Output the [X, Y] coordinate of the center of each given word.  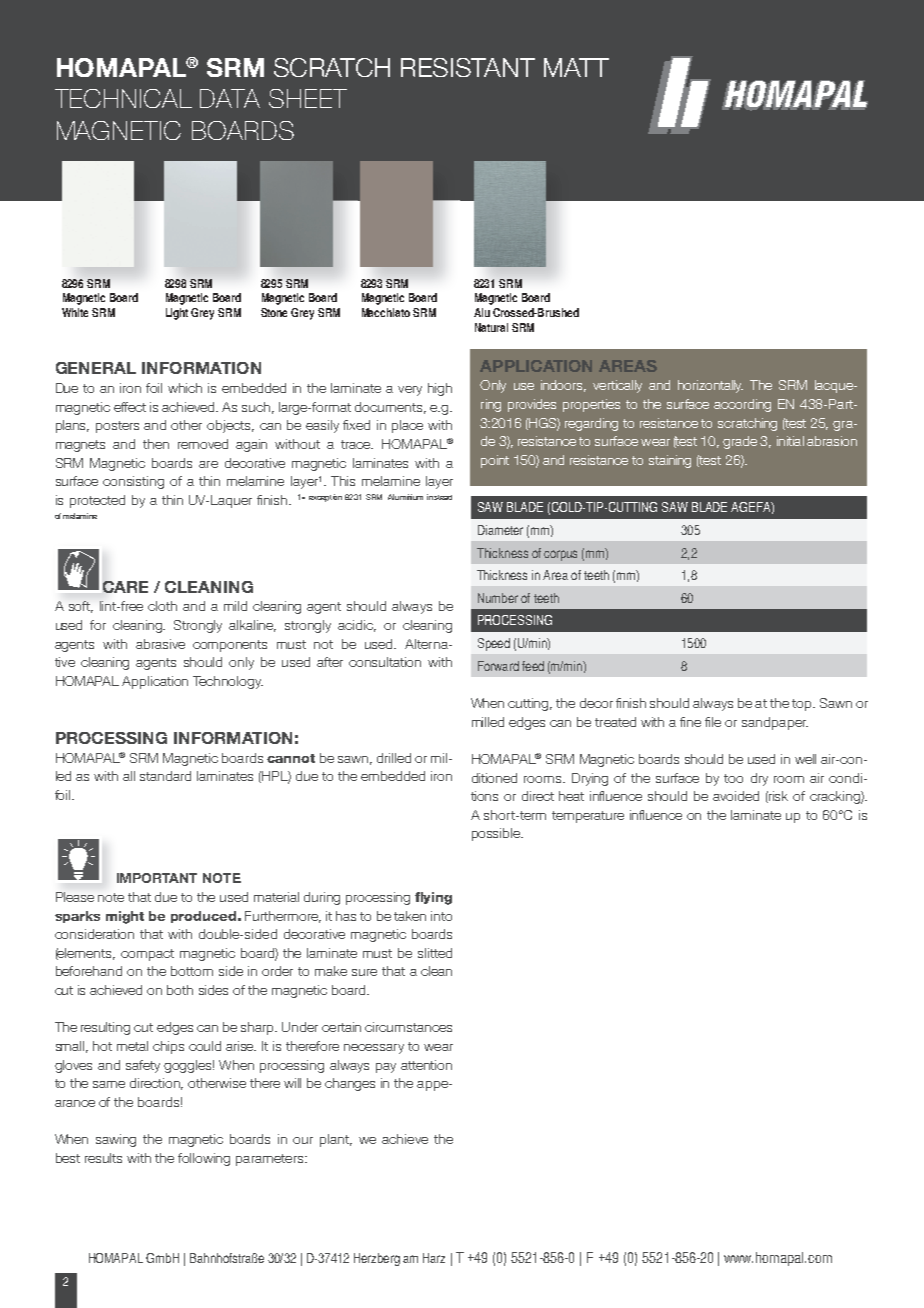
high [440, 389]
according [742, 405]
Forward [498, 666]
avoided [736, 796]
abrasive [160, 644]
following [204, 1159]
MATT [576, 67]
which [185, 388]
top [803, 705]
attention [426, 1065]
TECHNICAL [123, 98]
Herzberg [377, 1259]
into [441, 916]
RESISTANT [468, 67]
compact [147, 955]
